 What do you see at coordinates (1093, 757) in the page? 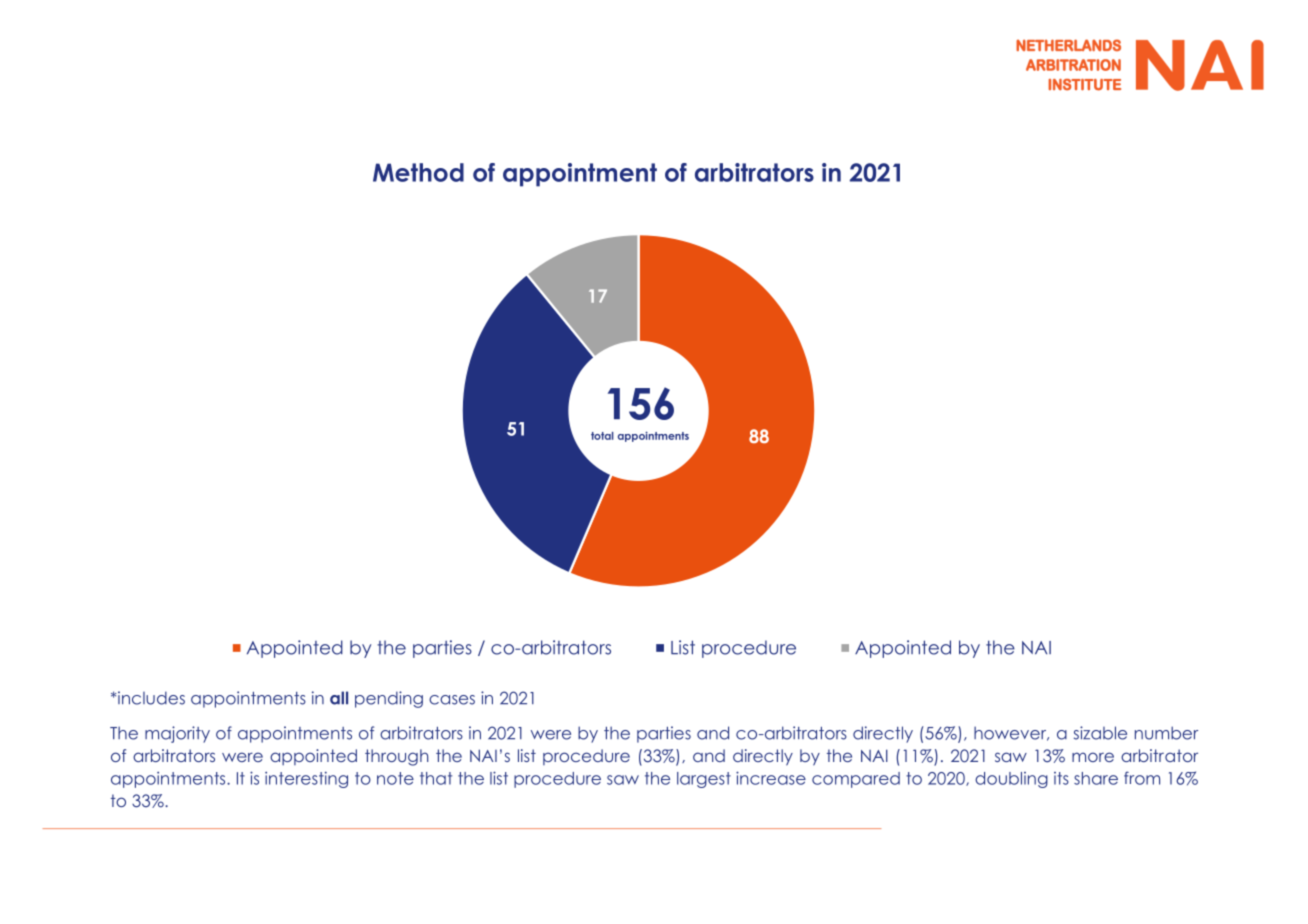
I see `more` at bounding box center [1093, 757].
